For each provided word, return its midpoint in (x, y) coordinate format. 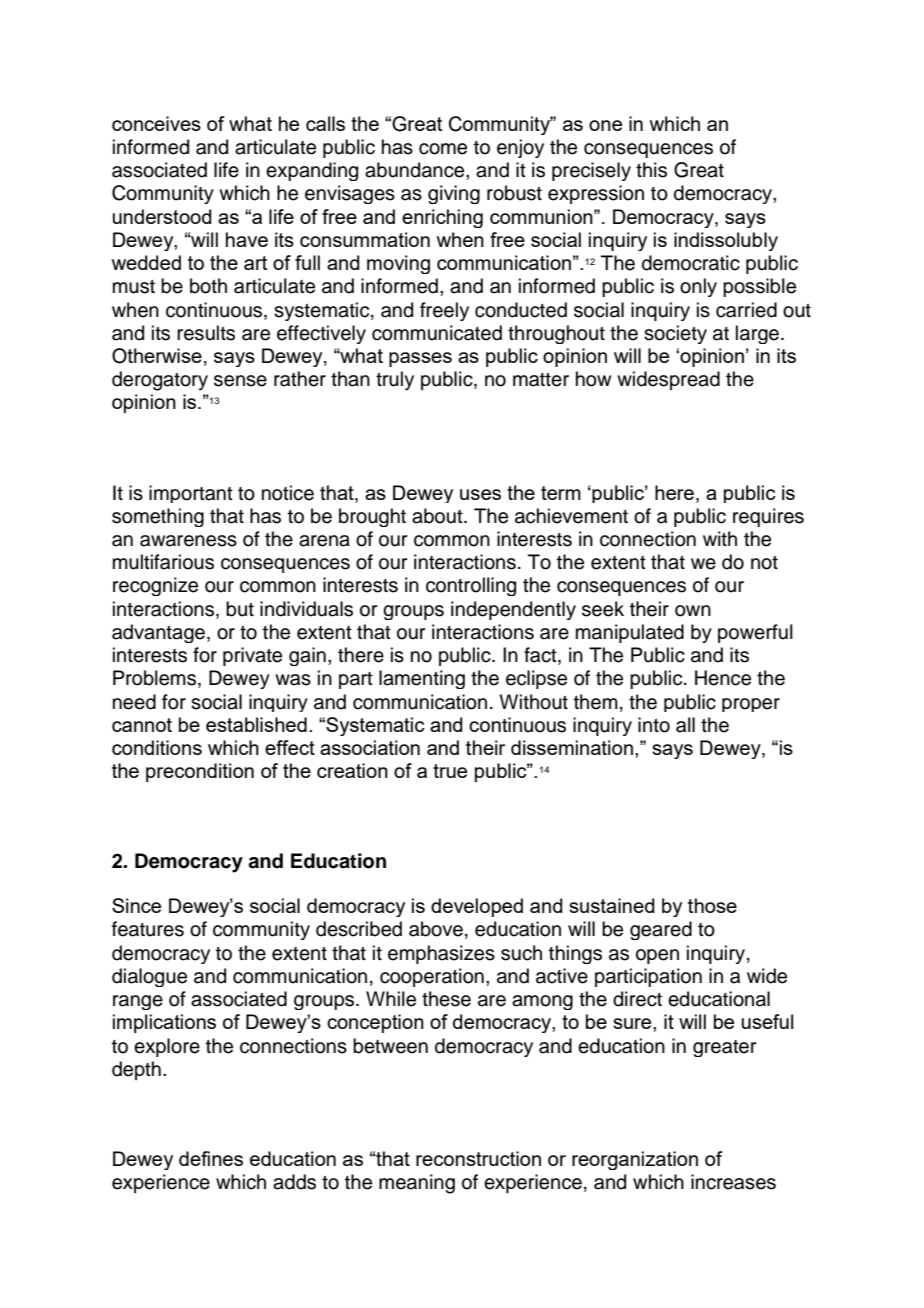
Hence (723, 678)
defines (211, 1158)
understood (162, 216)
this (651, 170)
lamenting (422, 679)
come (443, 149)
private (252, 656)
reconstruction (478, 1158)
